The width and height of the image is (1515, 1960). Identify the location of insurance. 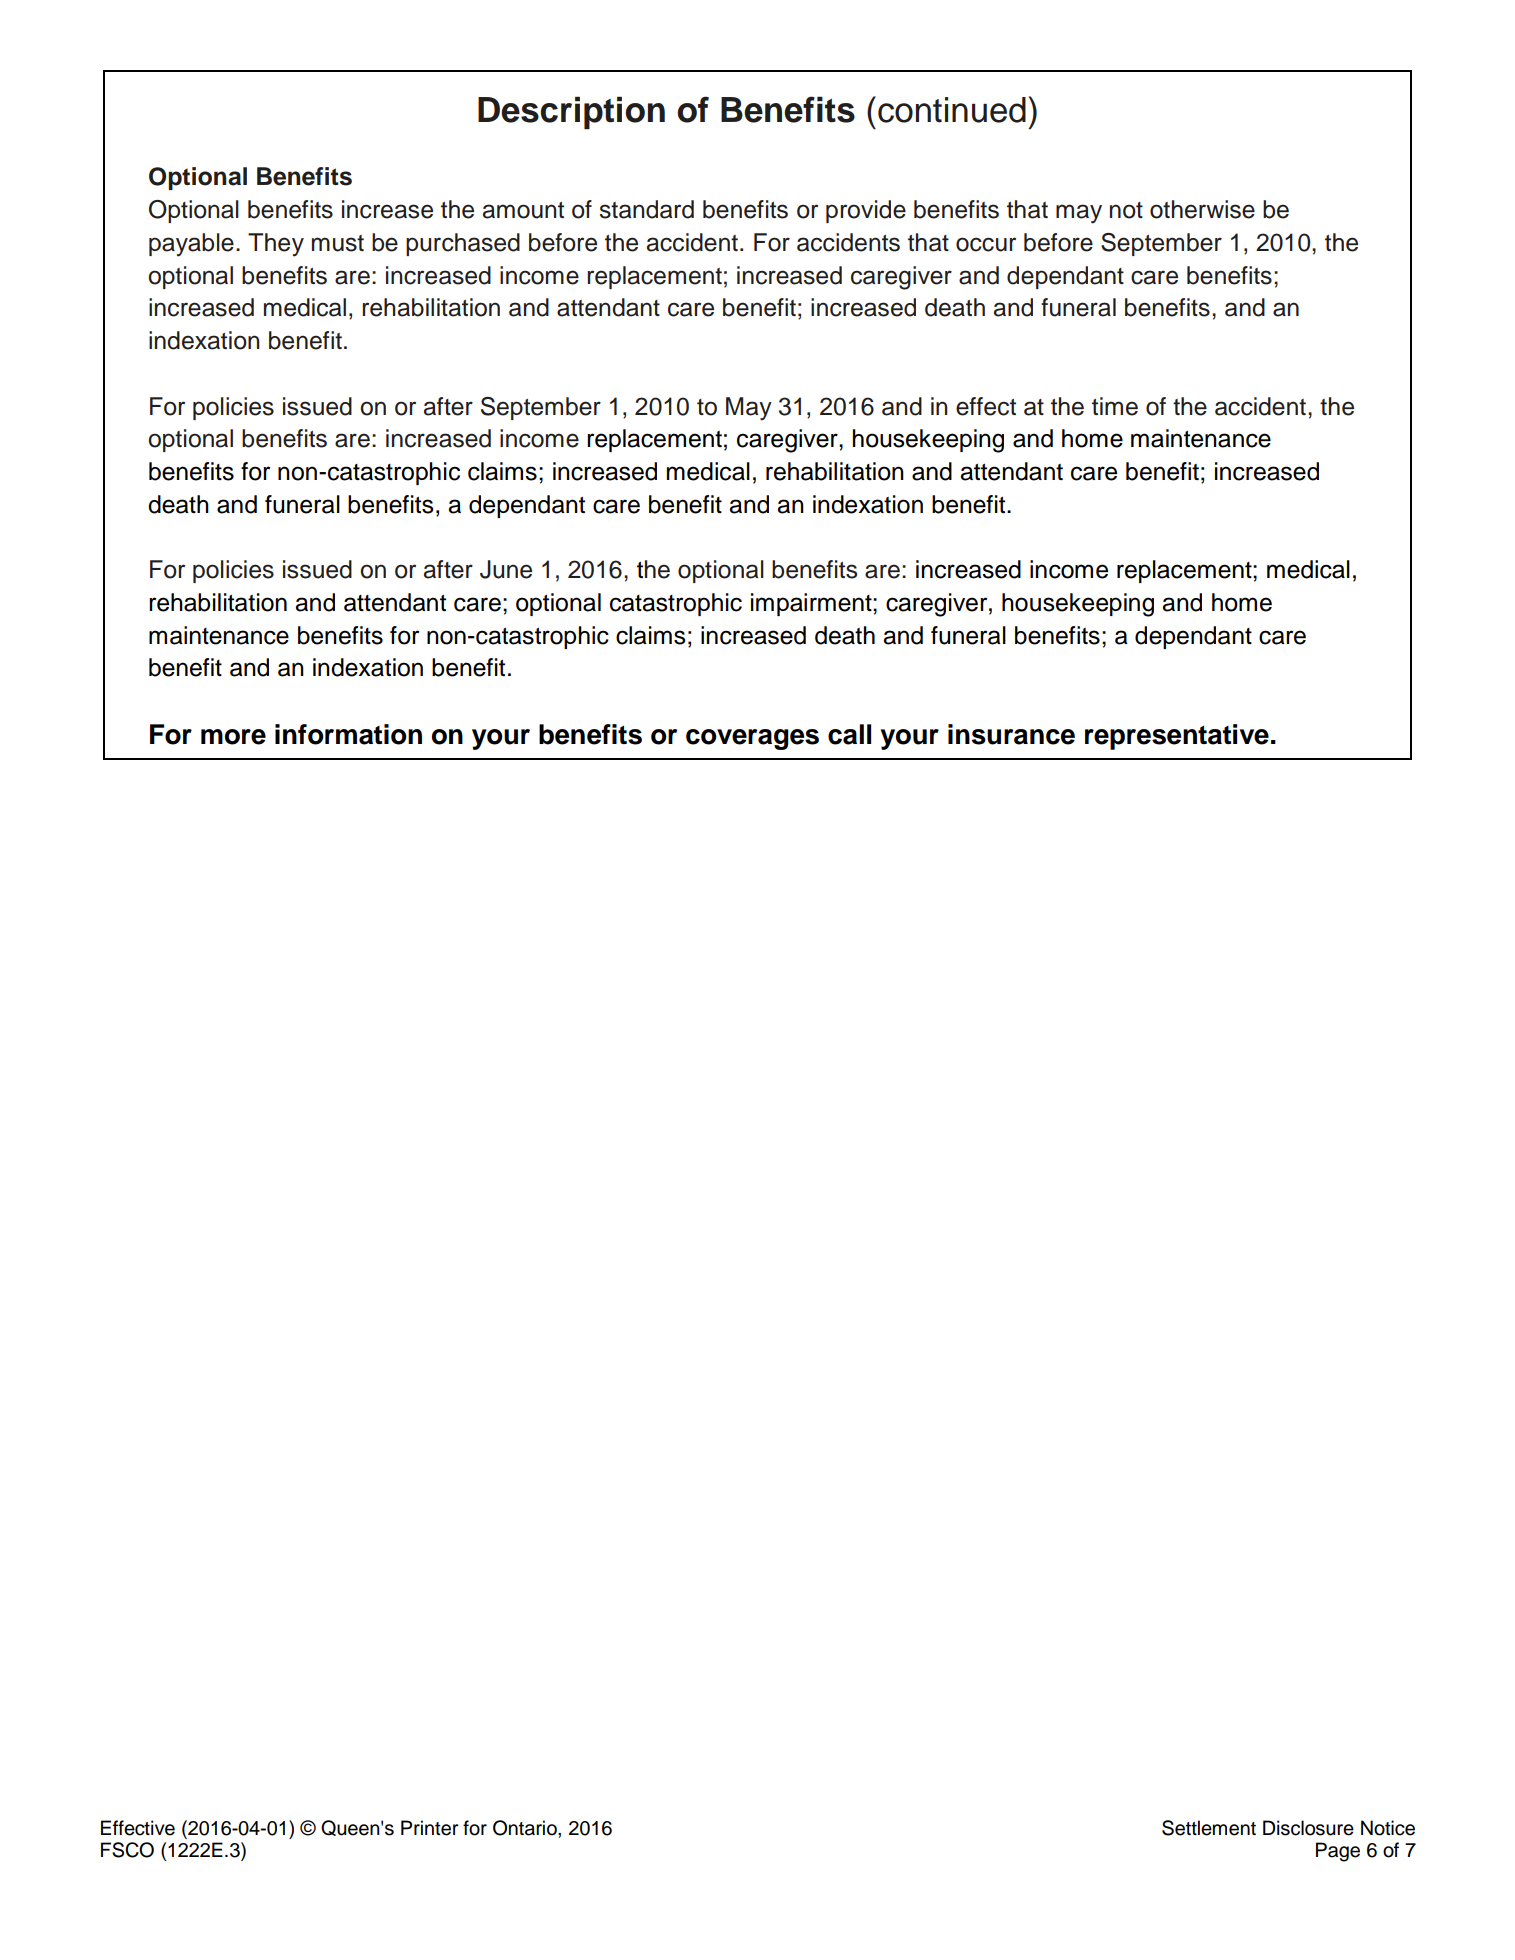
(1011, 734).
